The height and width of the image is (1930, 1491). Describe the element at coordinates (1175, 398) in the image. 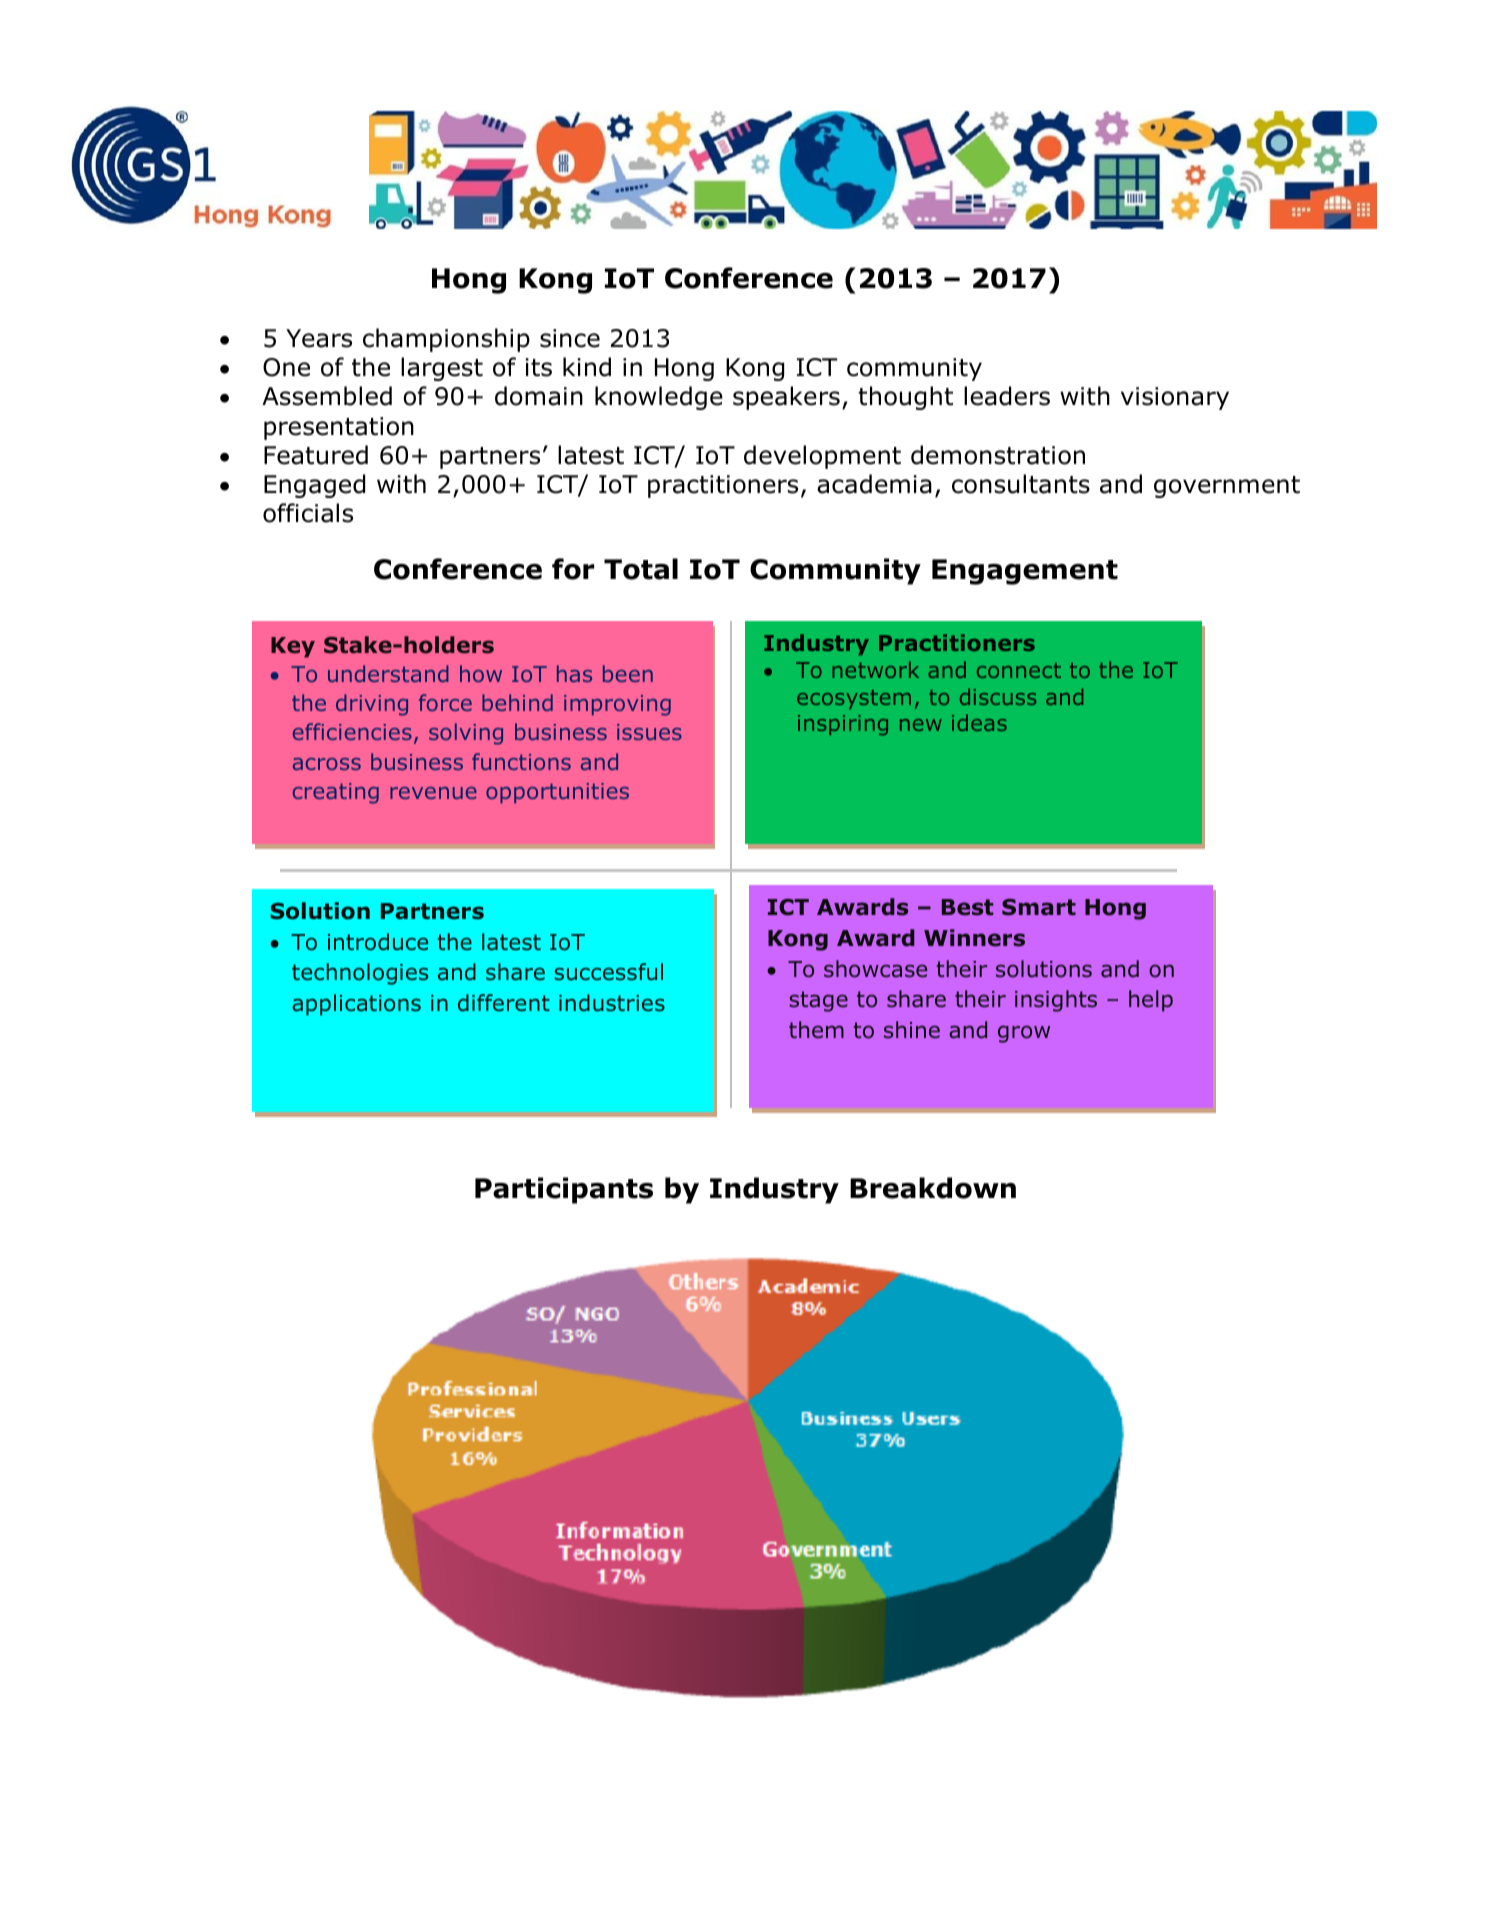

I see `visionary` at that location.
